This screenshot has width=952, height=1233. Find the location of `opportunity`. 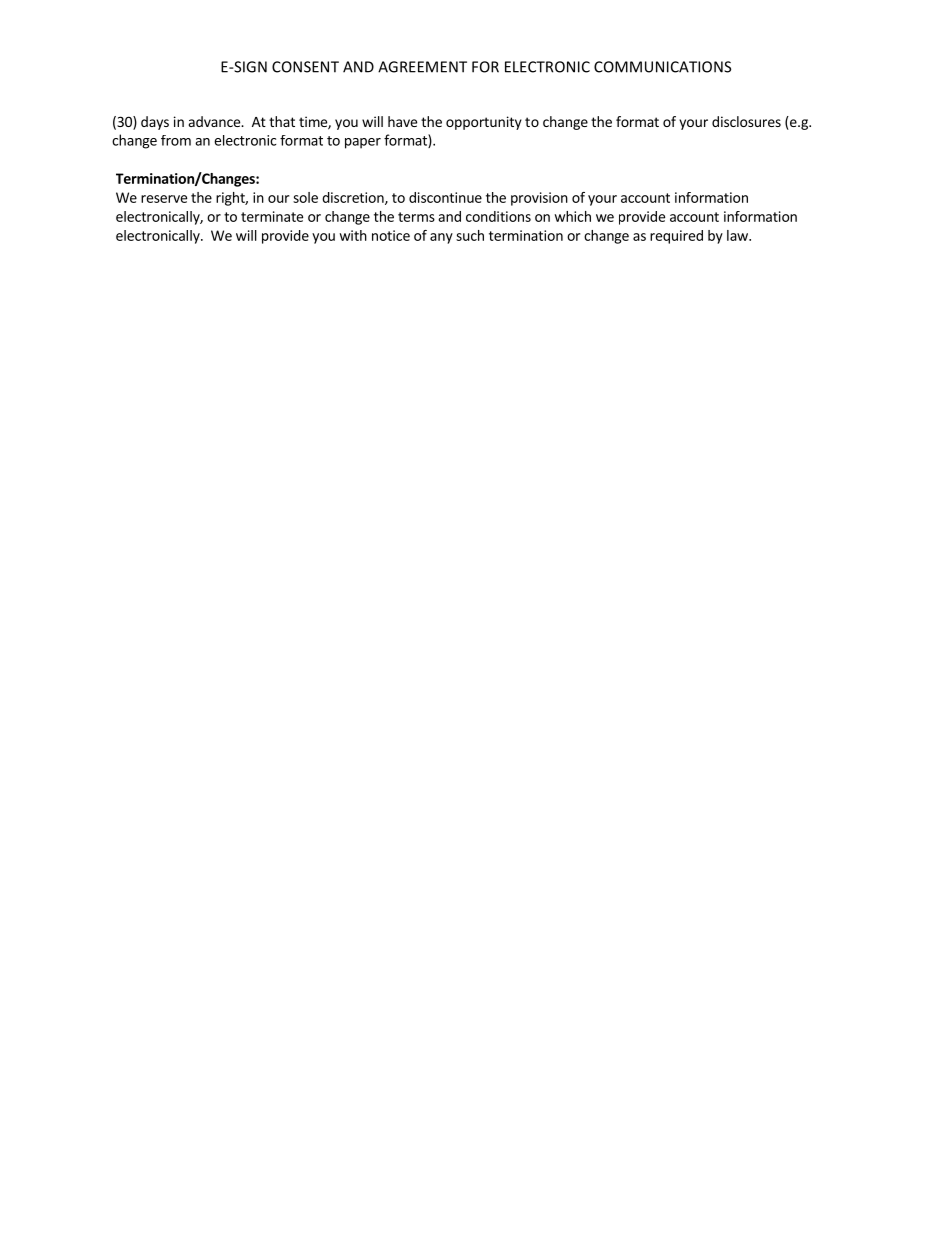

opportunity is located at coordinates (484, 123).
